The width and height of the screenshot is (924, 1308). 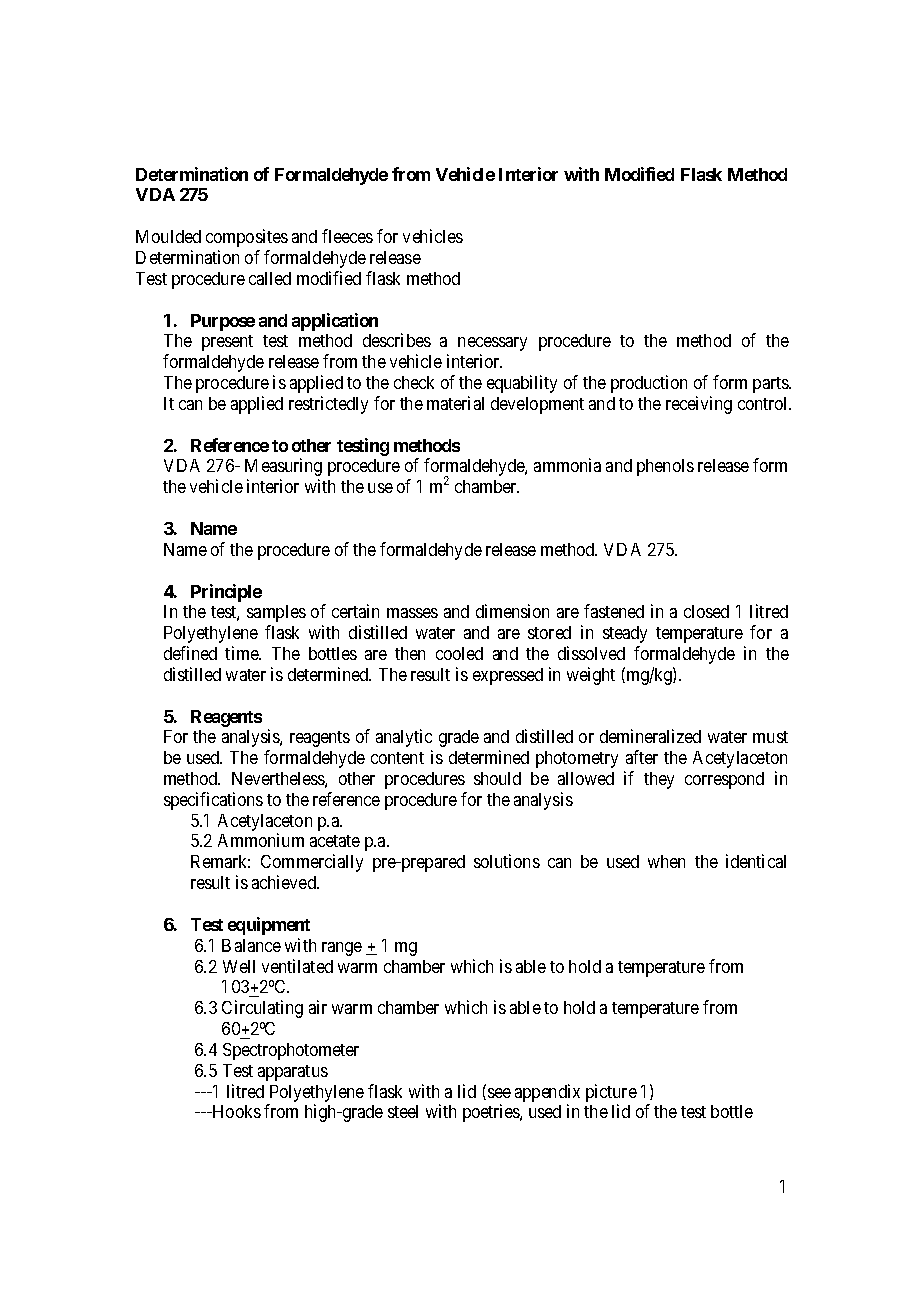 I want to click on picture, so click(x=611, y=1094).
